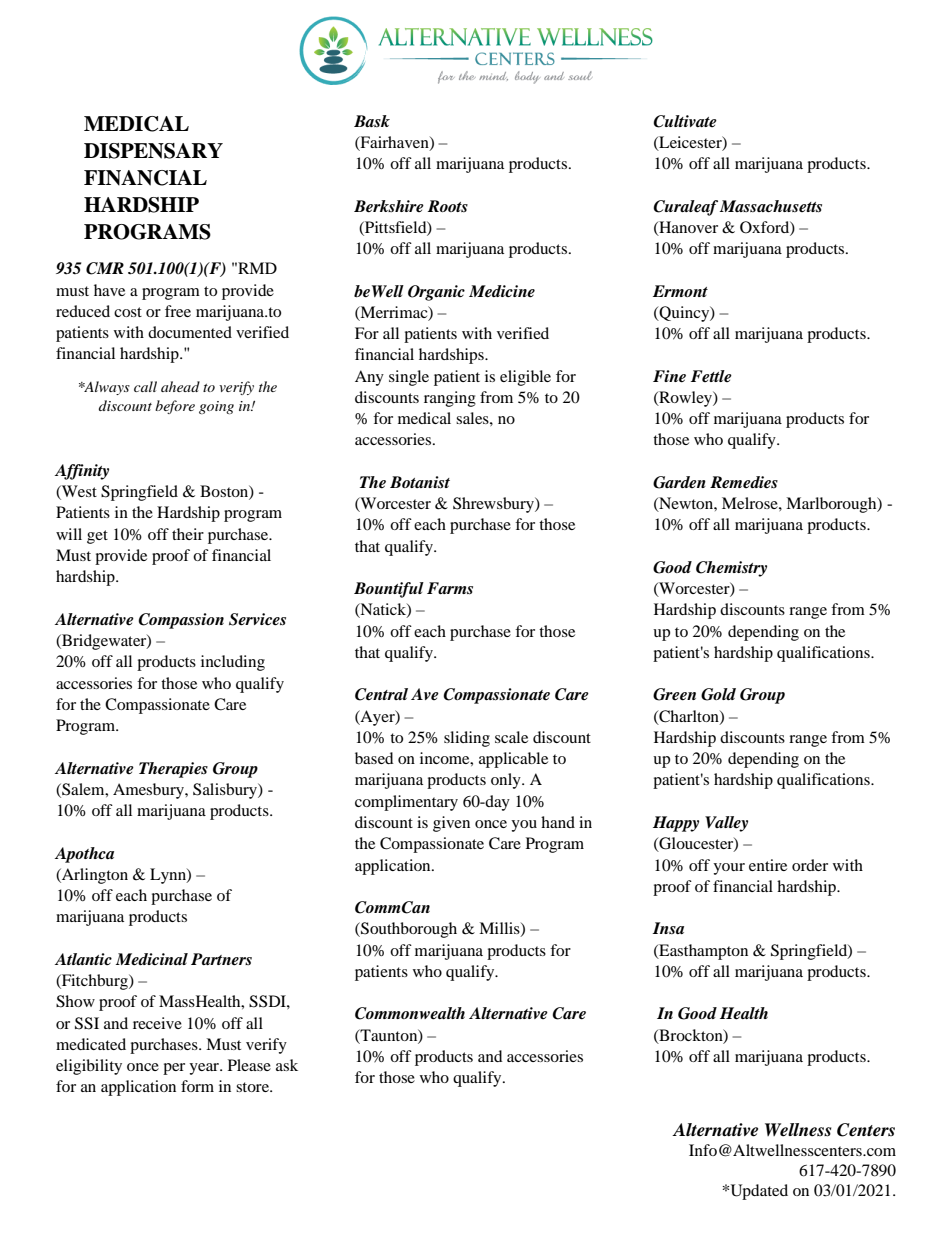 This image has height=1233, width=952. I want to click on including, so click(233, 663).
